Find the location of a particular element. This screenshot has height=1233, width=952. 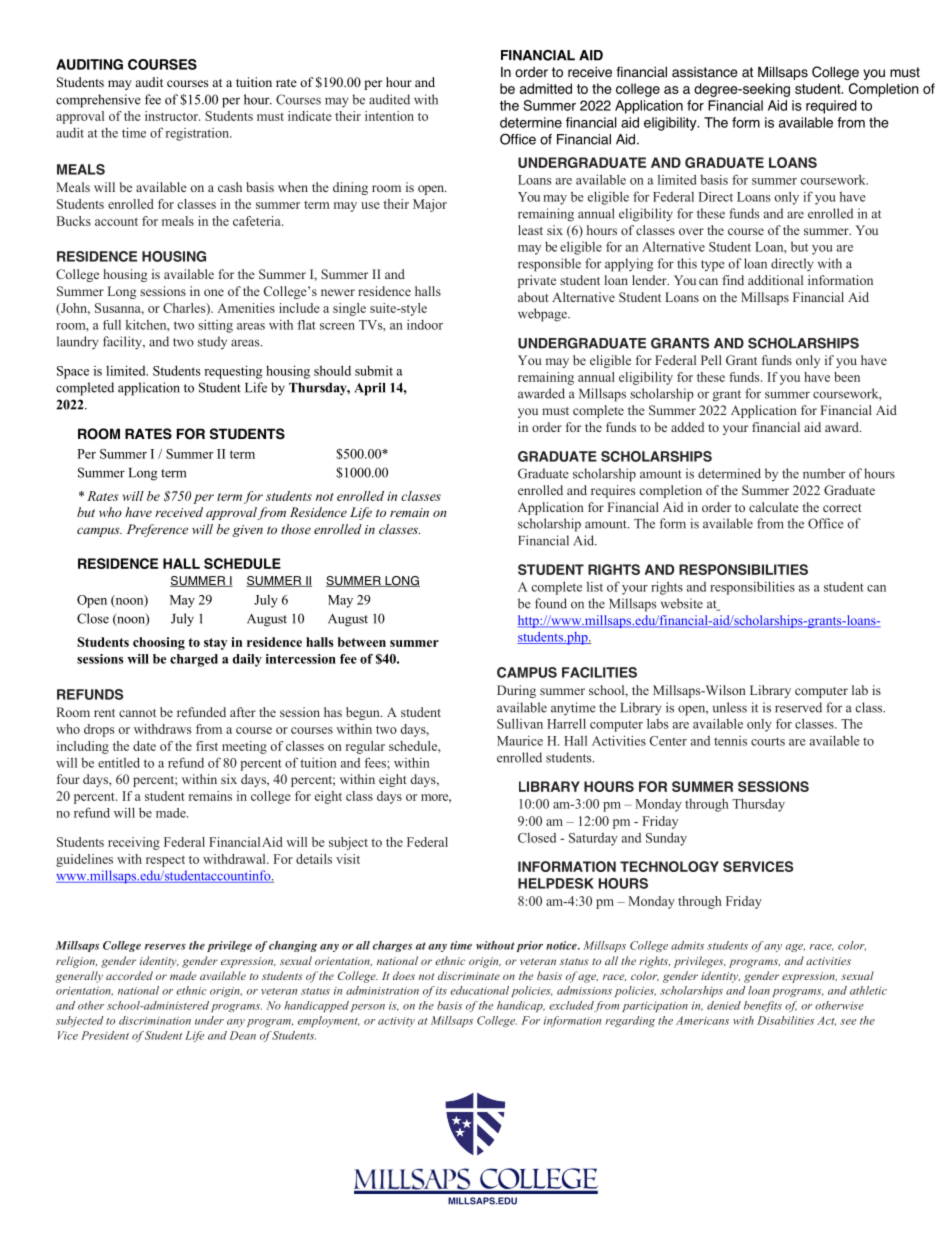

Preference is located at coordinates (157, 530).
